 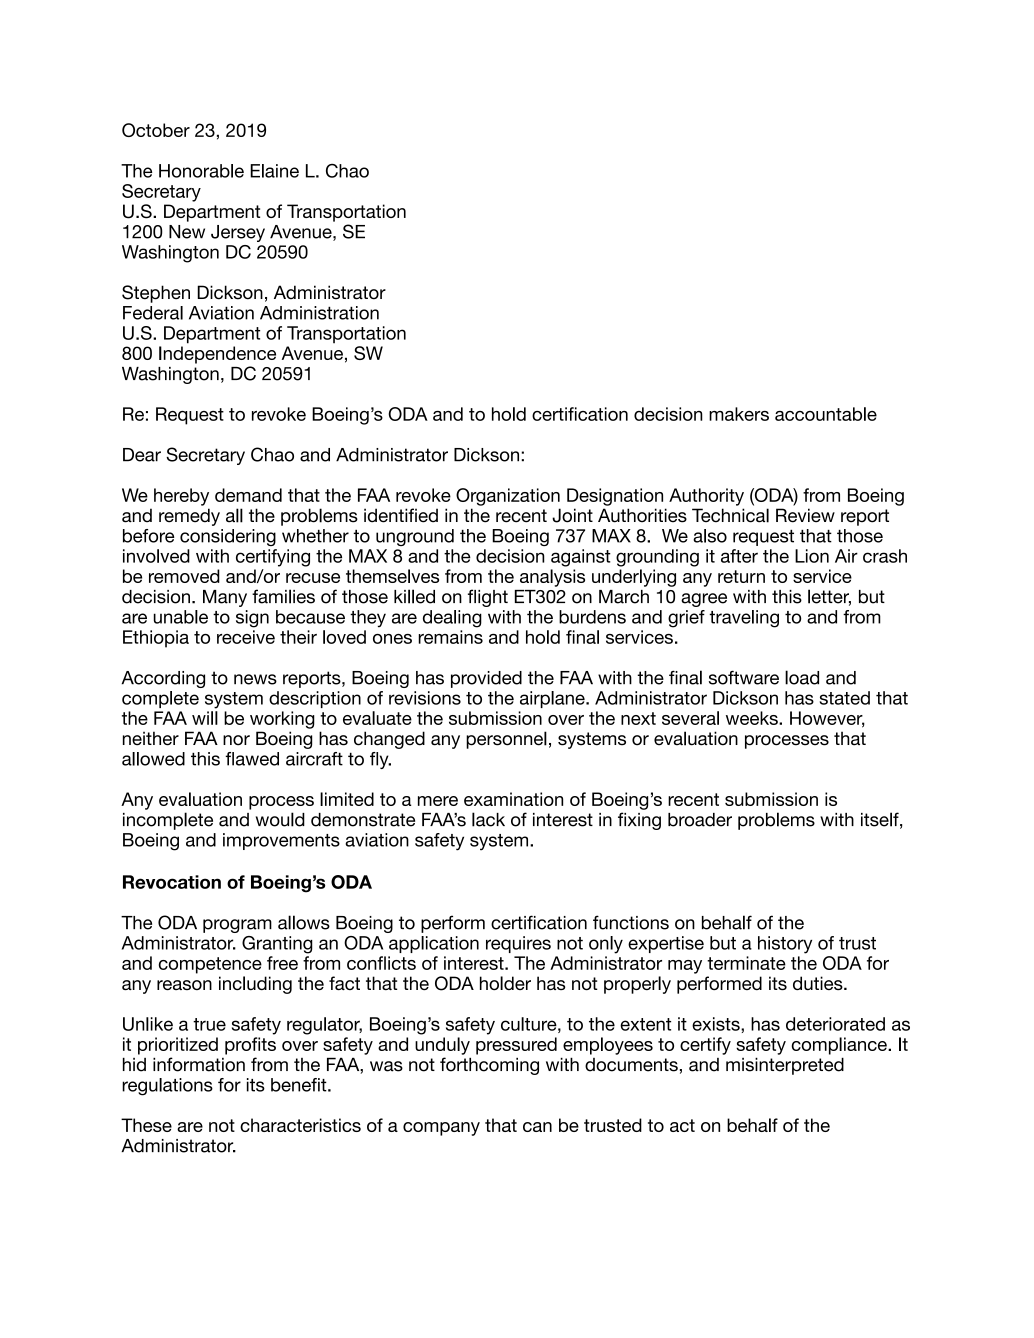 What do you see at coordinates (319, 313) in the screenshot?
I see `Administration` at bounding box center [319, 313].
